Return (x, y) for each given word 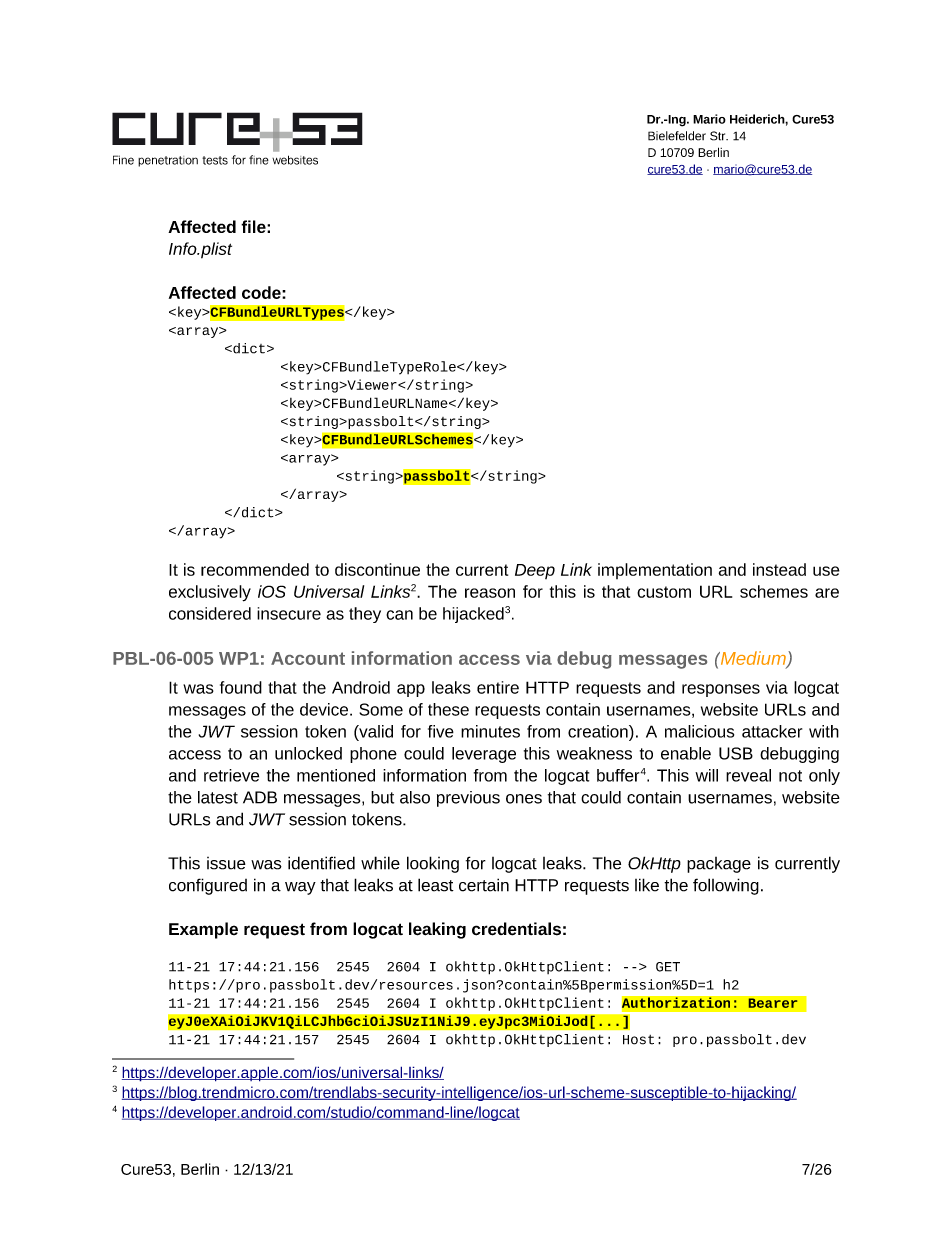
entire (498, 687)
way (300, 888)
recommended (255, 569)
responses (721, 690)
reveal (748, 775)
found (241, 687)
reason (490, 593)
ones (524, 799)
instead (779, 569)
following (726, 886)
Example (203, 930)
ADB (260, 797)
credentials (516, 929)
